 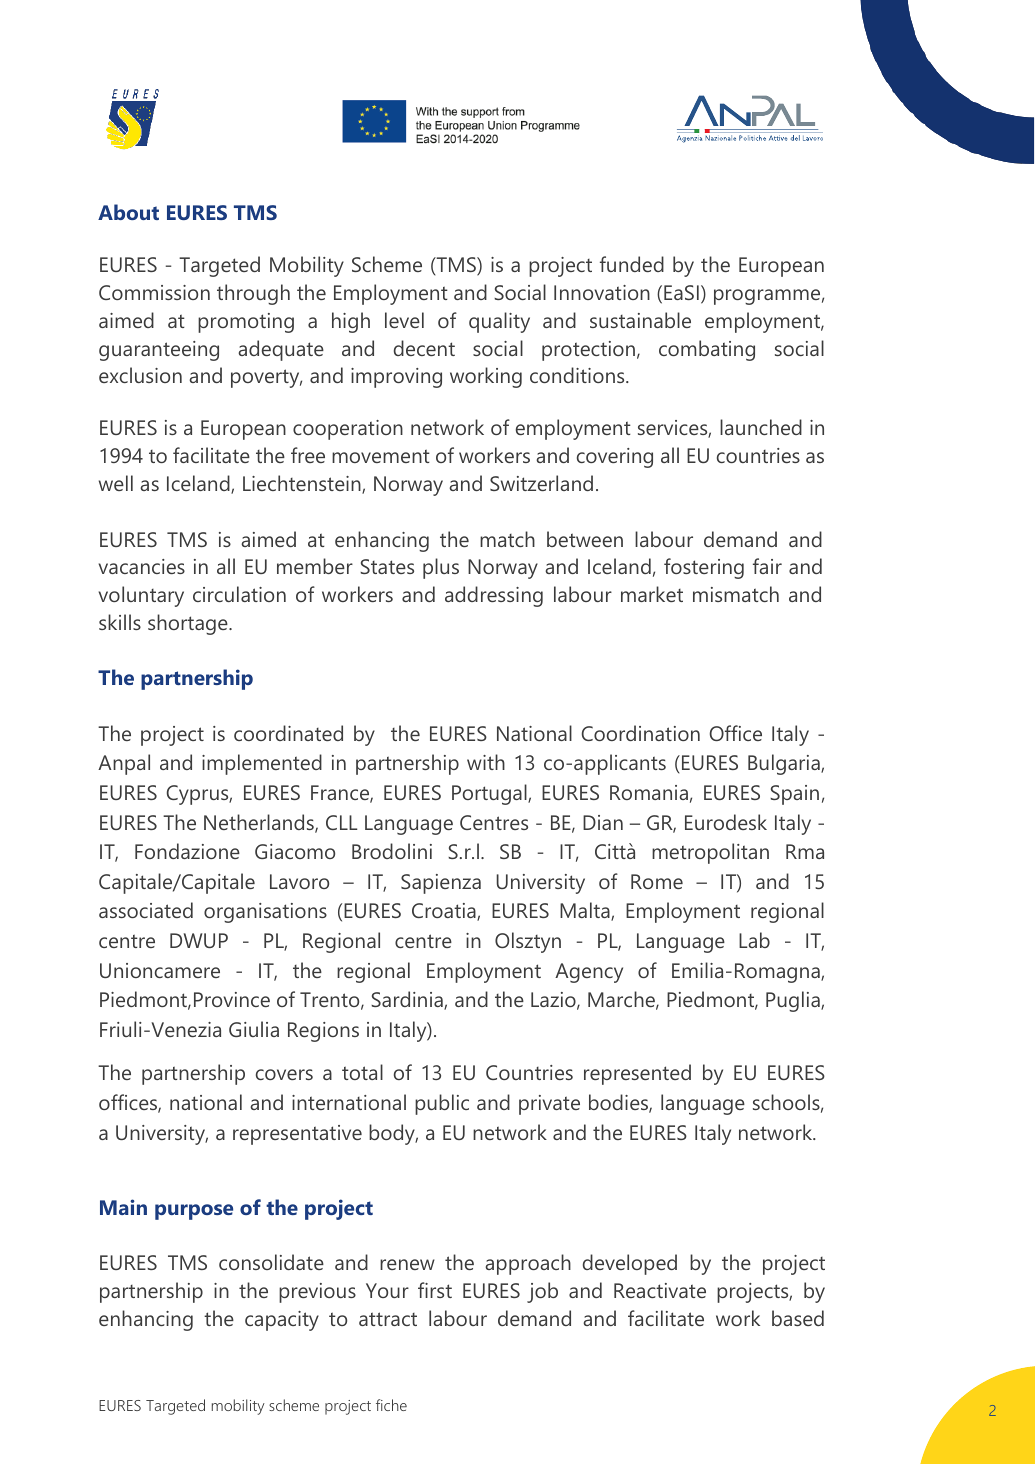 What do you see at coordinates (499, 322) in the page?
I see `quality` at bounding box center [499, 322].
